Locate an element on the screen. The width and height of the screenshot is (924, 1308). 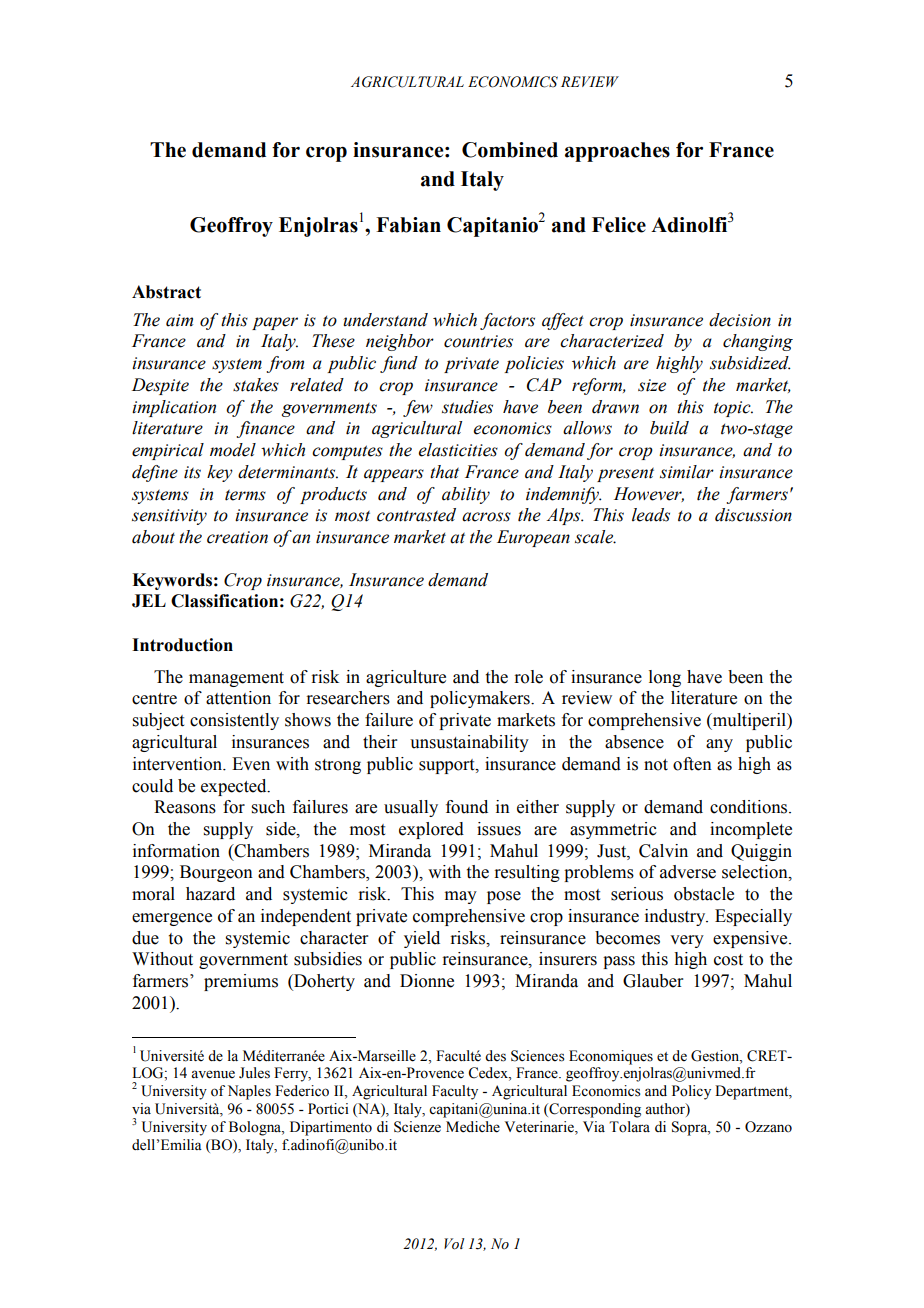
Fabian is located at coordinates (408, 225).
